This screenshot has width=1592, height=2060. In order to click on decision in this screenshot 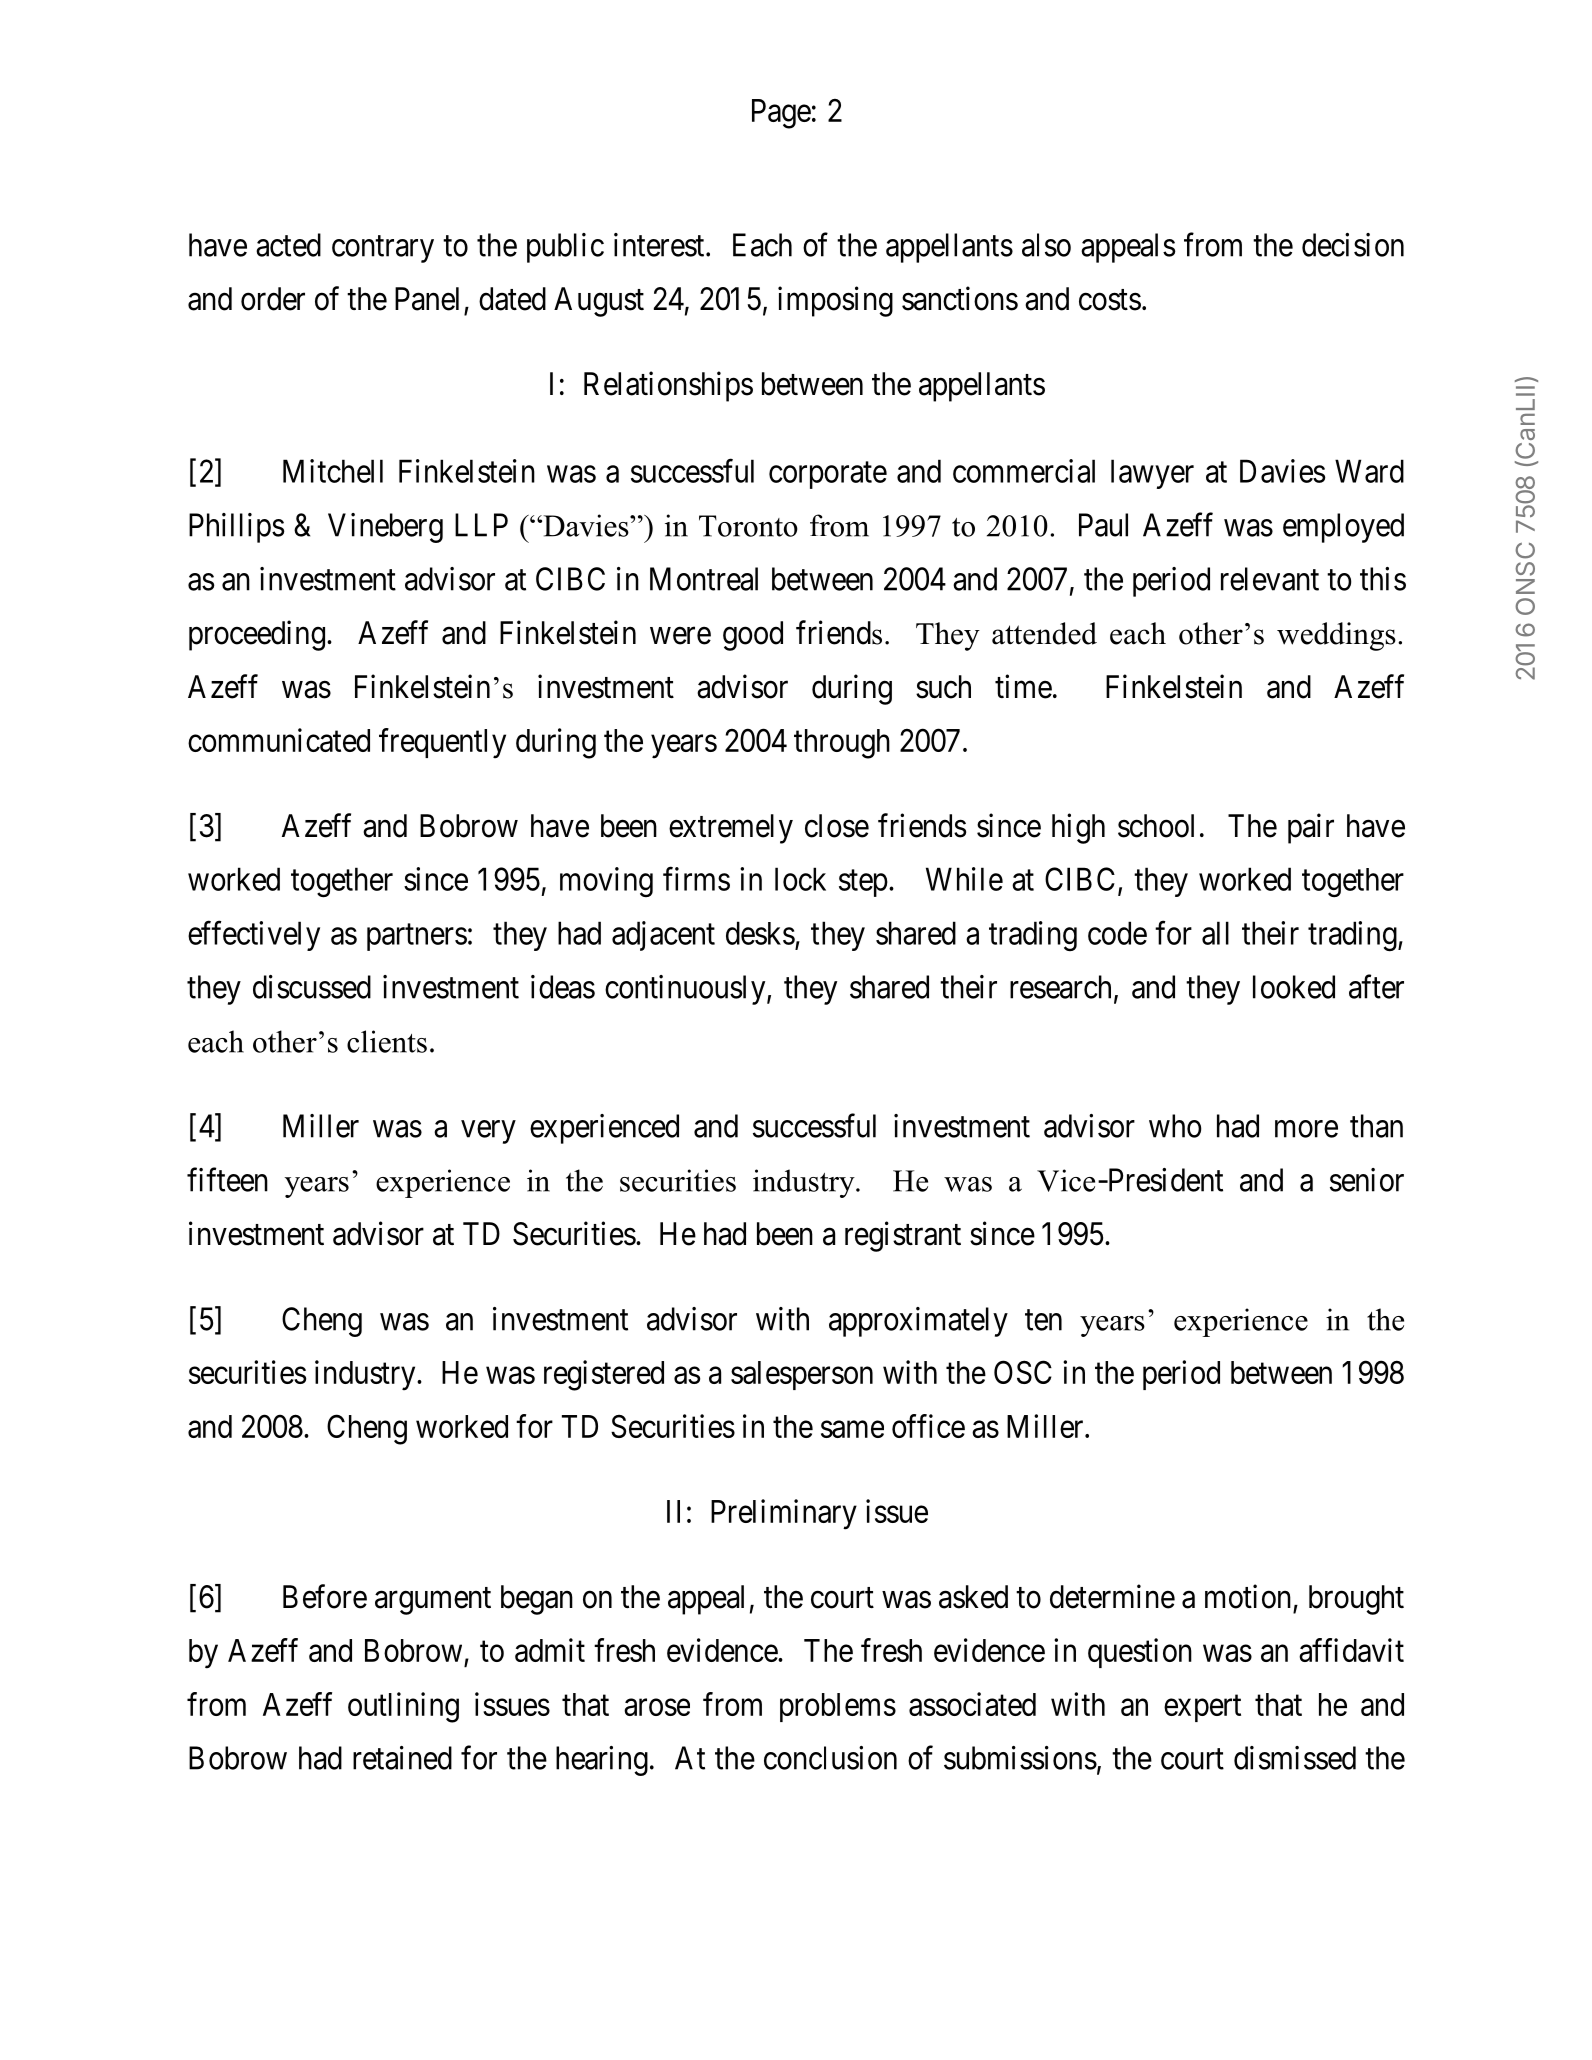, I will do `click(1353, 245)`.
